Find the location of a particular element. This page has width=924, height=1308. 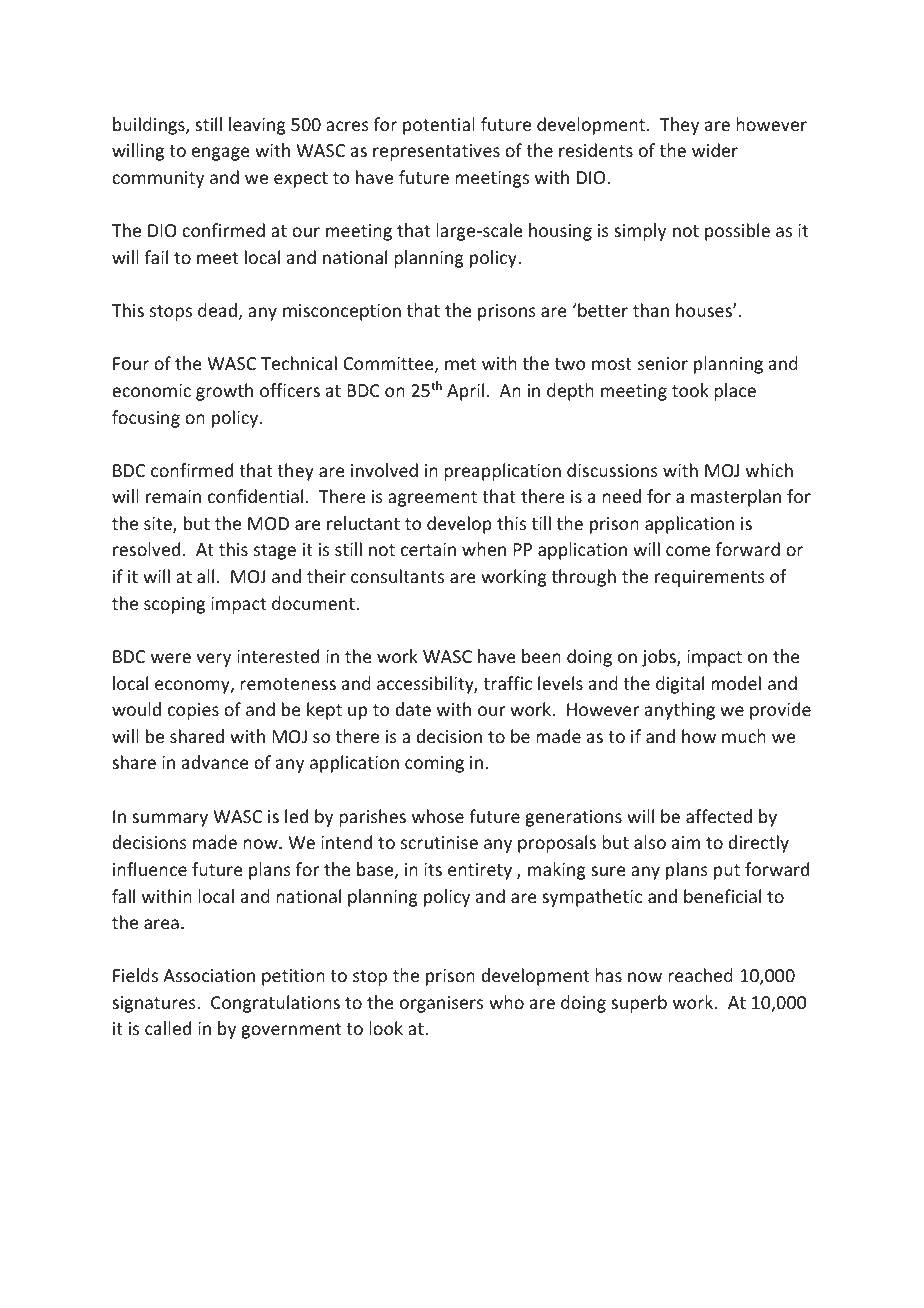

certain is located at coordinates (428, 549).
